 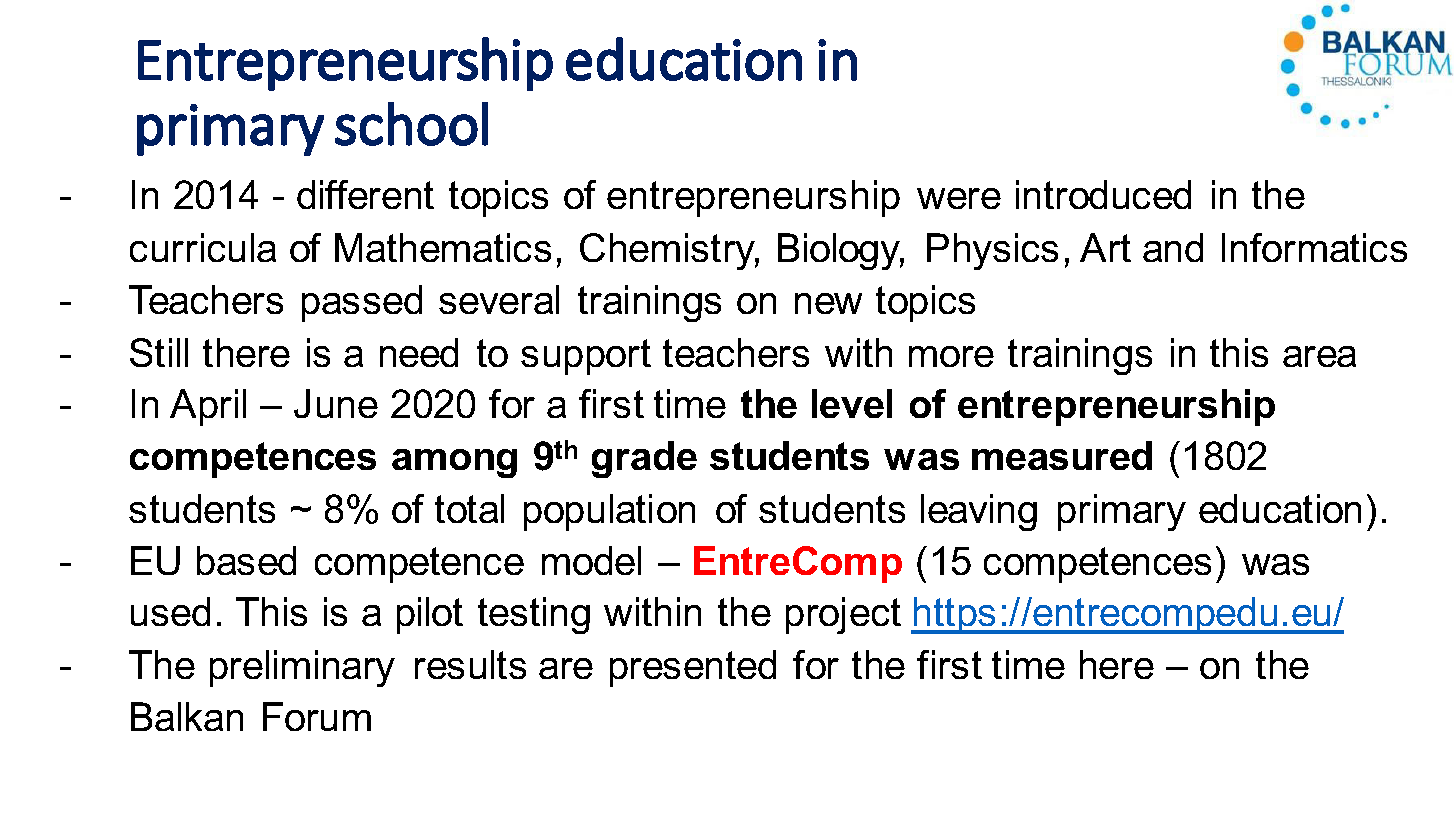 What do you see at coordinates (1103, 194) in the page?
I see `introduced` at bounding box center [1103, 194].
